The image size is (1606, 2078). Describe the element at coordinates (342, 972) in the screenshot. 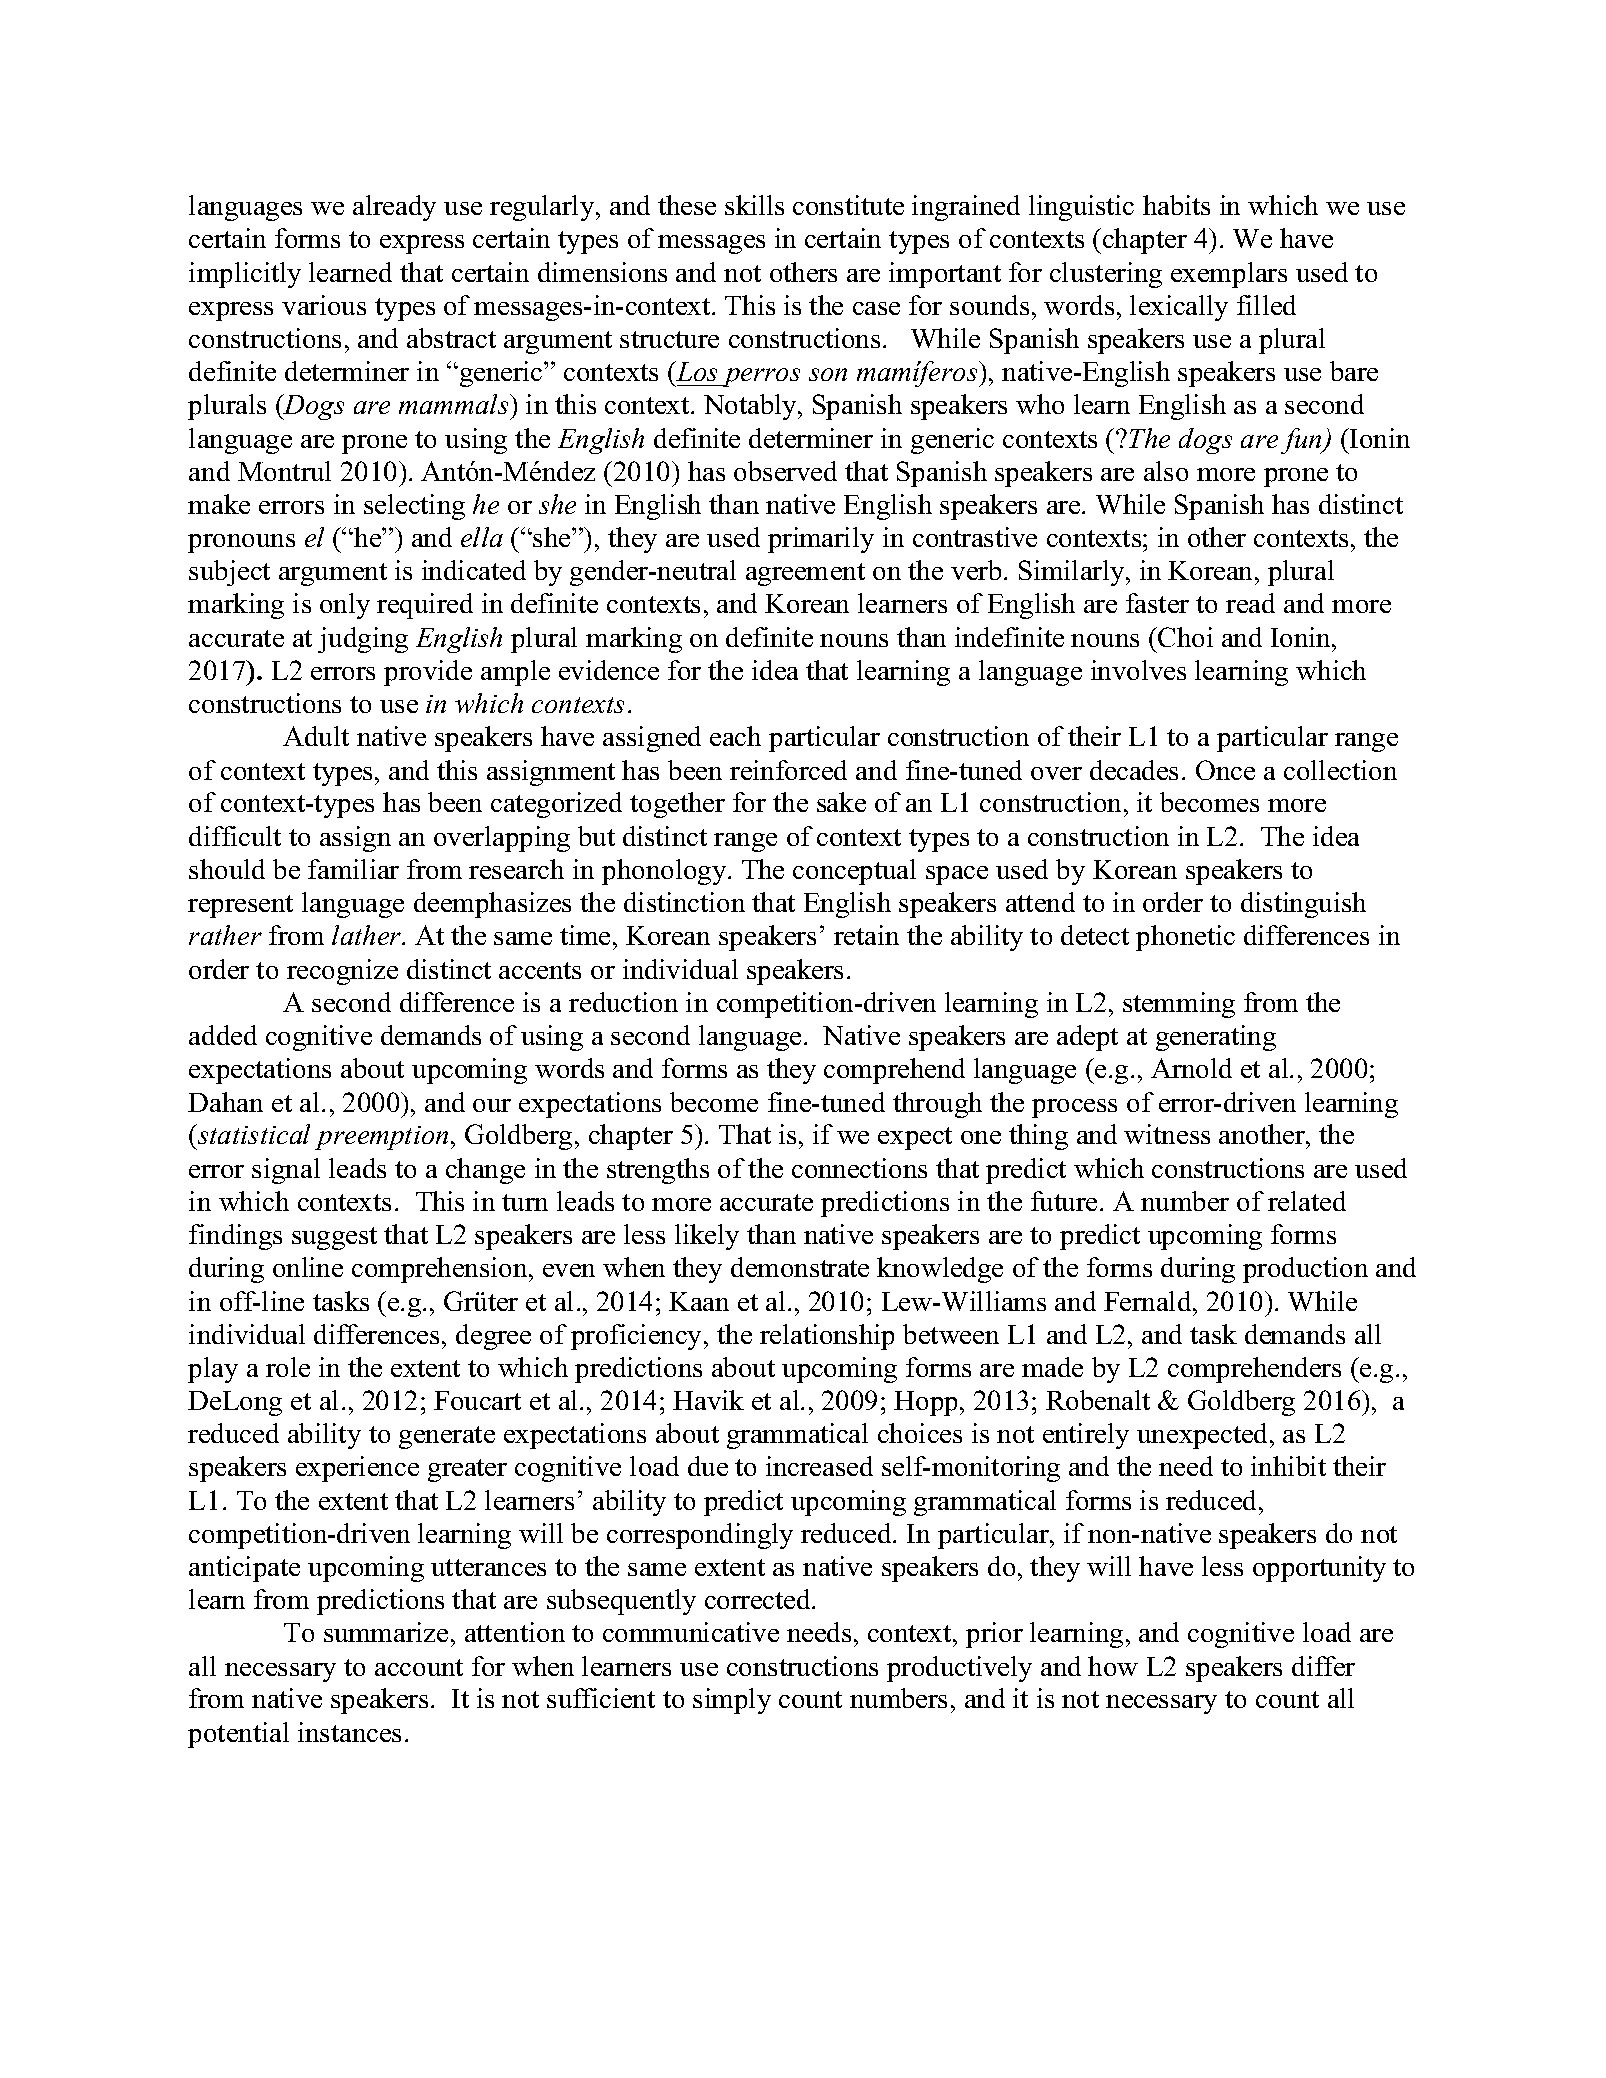

I see `recognize` at that location.
